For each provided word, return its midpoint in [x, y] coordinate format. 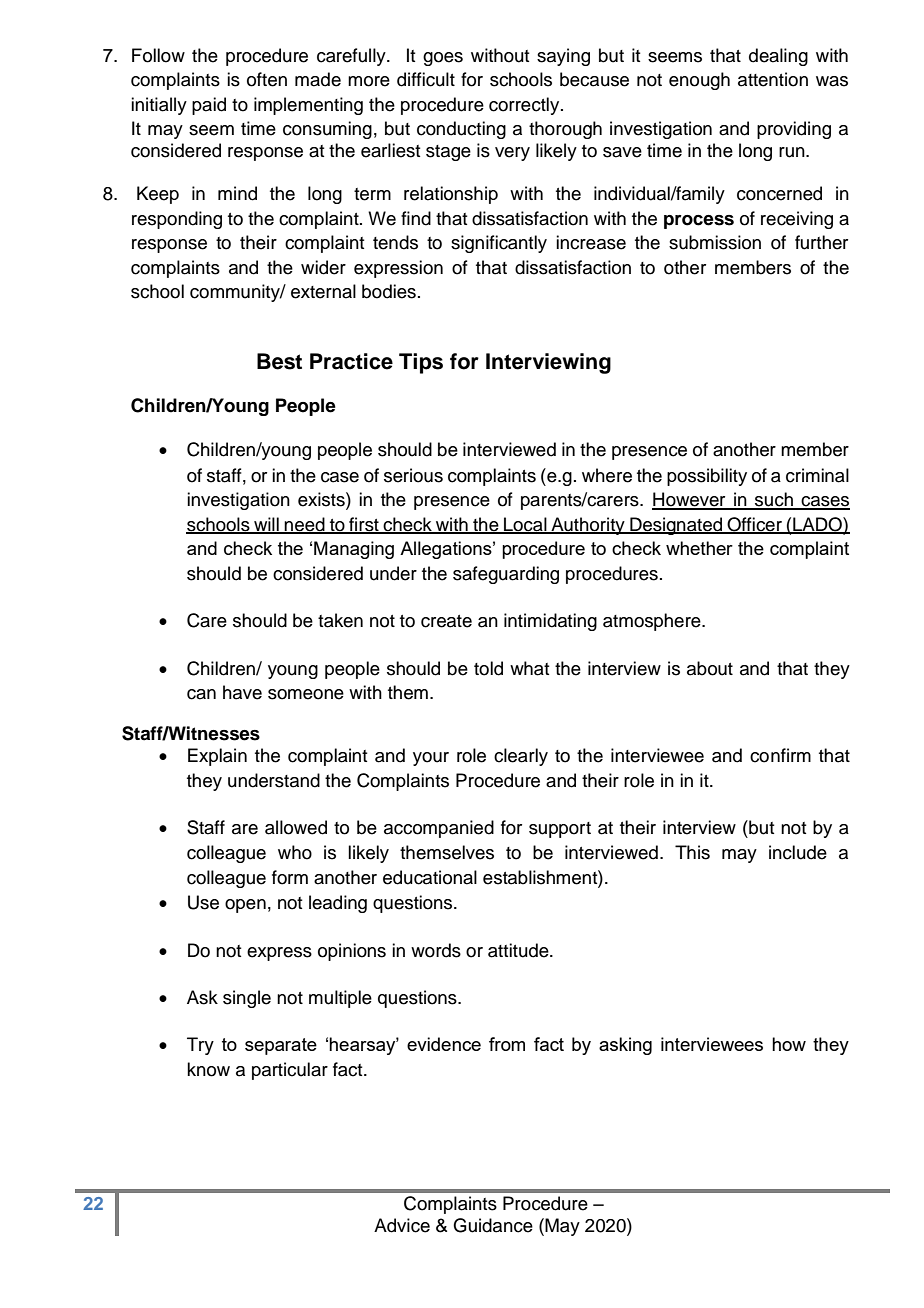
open [245, 906]
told [488, 668]
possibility [707, 477]
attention [773, 79]
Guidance [493, 1225]
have [242, 692]
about [710, 668]
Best [279, 361]
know [208, 1069]
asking [625, 1046]
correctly [525, 106]
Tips [421, 363]
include [798, 852]
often [267, 79]
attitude [519, 950]
